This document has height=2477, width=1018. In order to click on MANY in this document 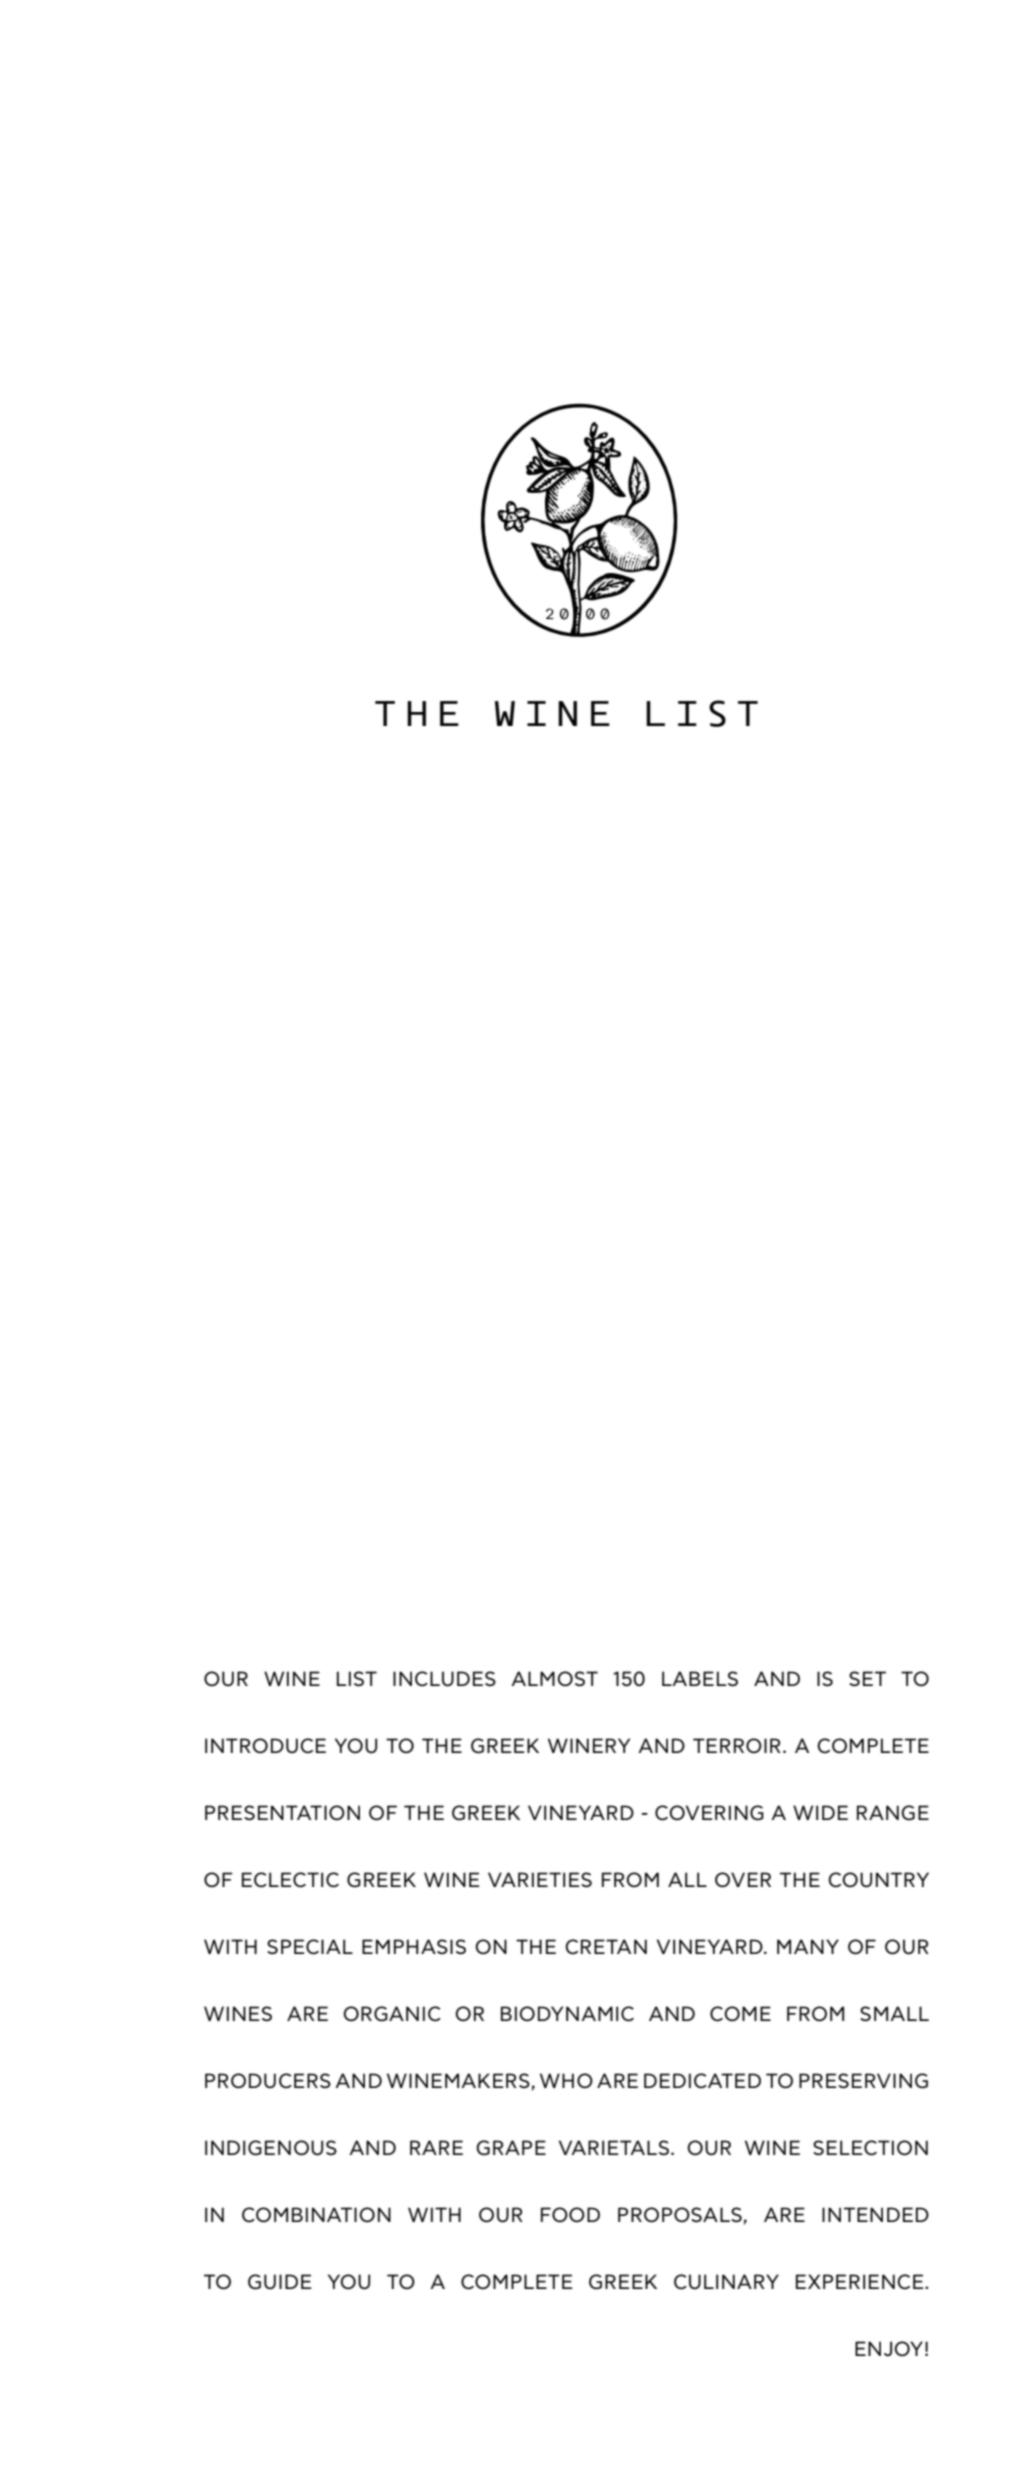, I will do `click(808, 1946)`.
